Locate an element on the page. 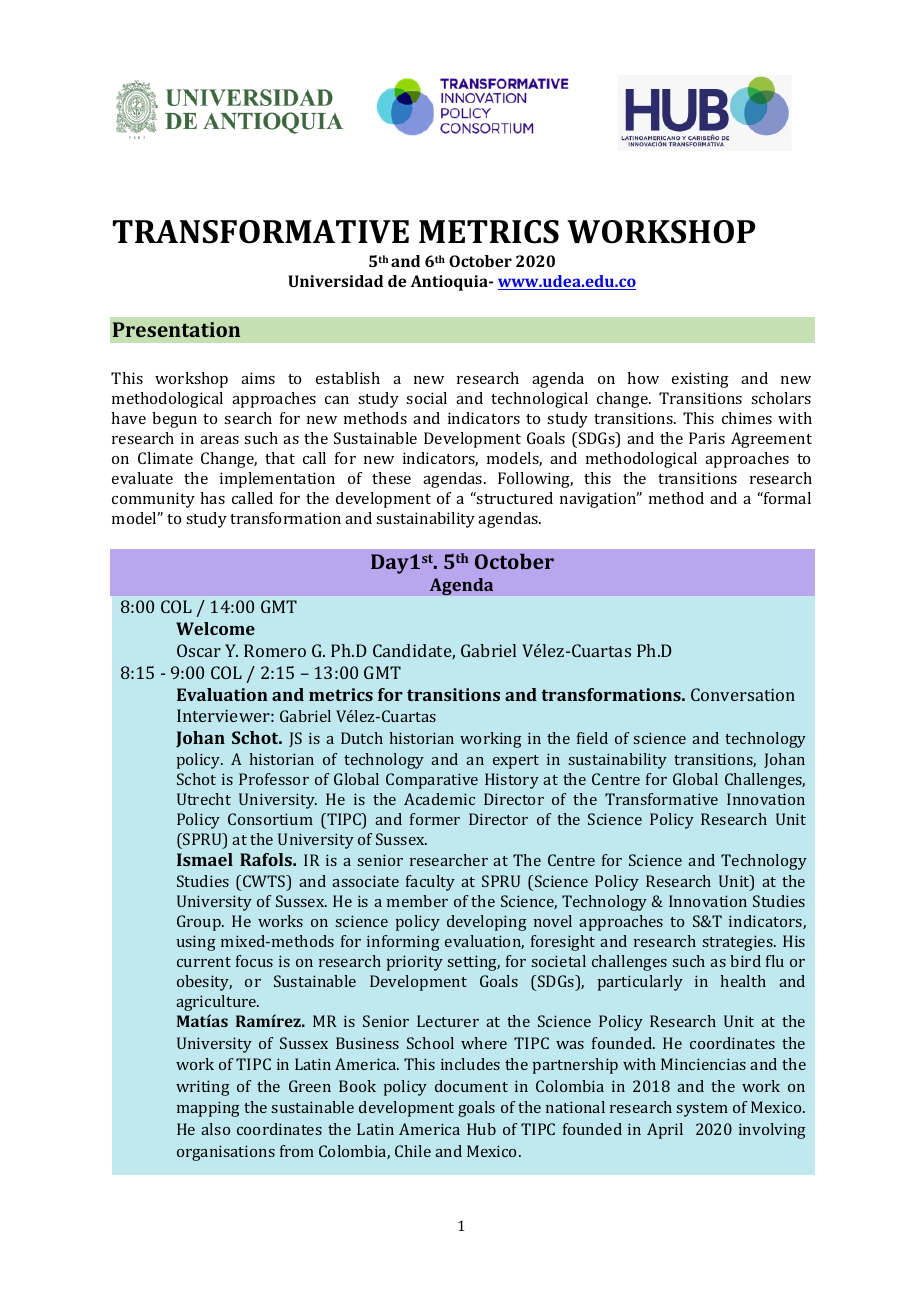  also is located at coordinates (215, 1129).
